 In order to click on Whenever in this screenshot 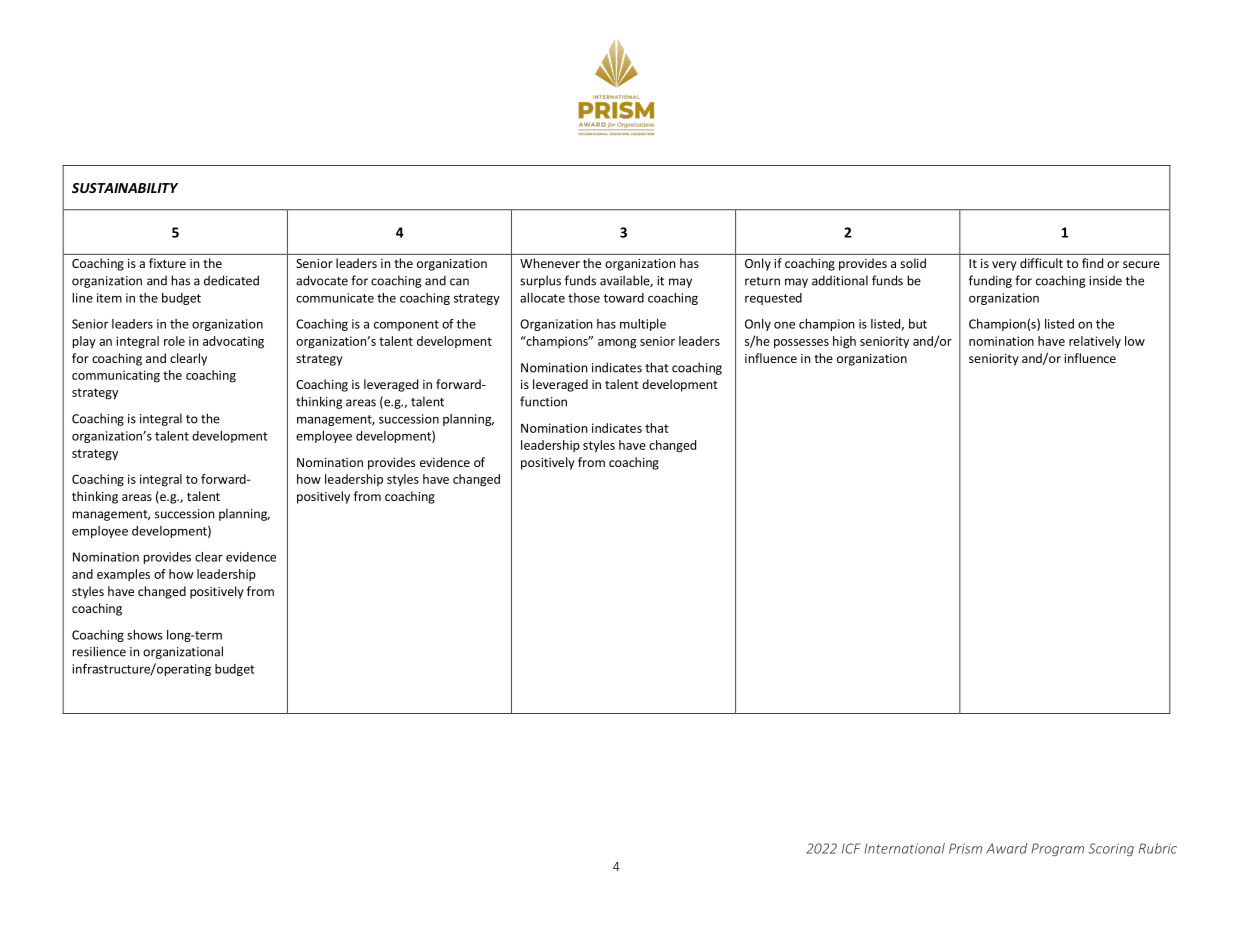, I will do `click(550, 263)`.
